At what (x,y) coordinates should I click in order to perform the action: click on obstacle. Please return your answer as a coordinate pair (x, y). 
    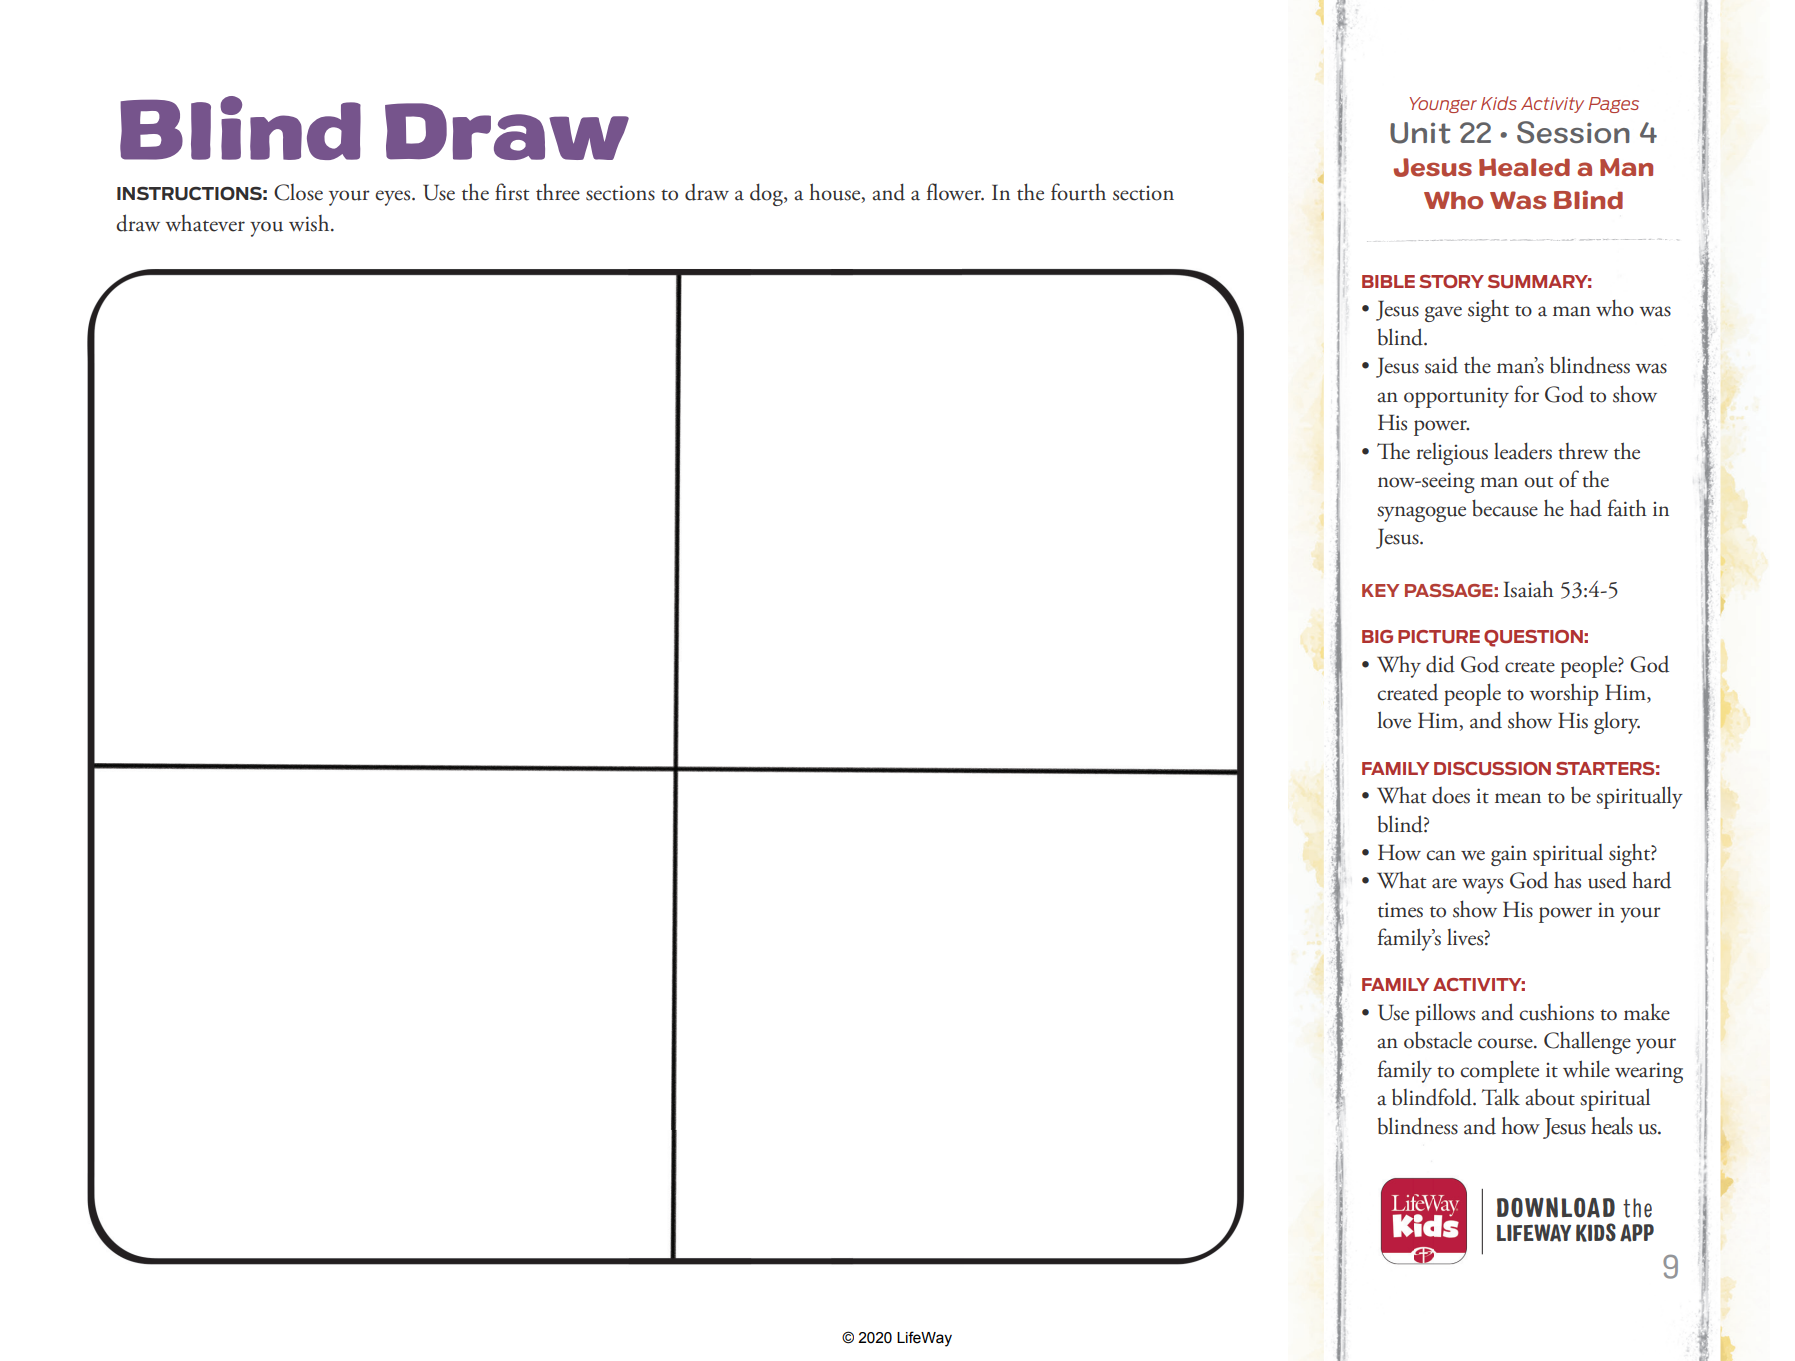
    Looking at the image, I should click on (1438, 1040).
